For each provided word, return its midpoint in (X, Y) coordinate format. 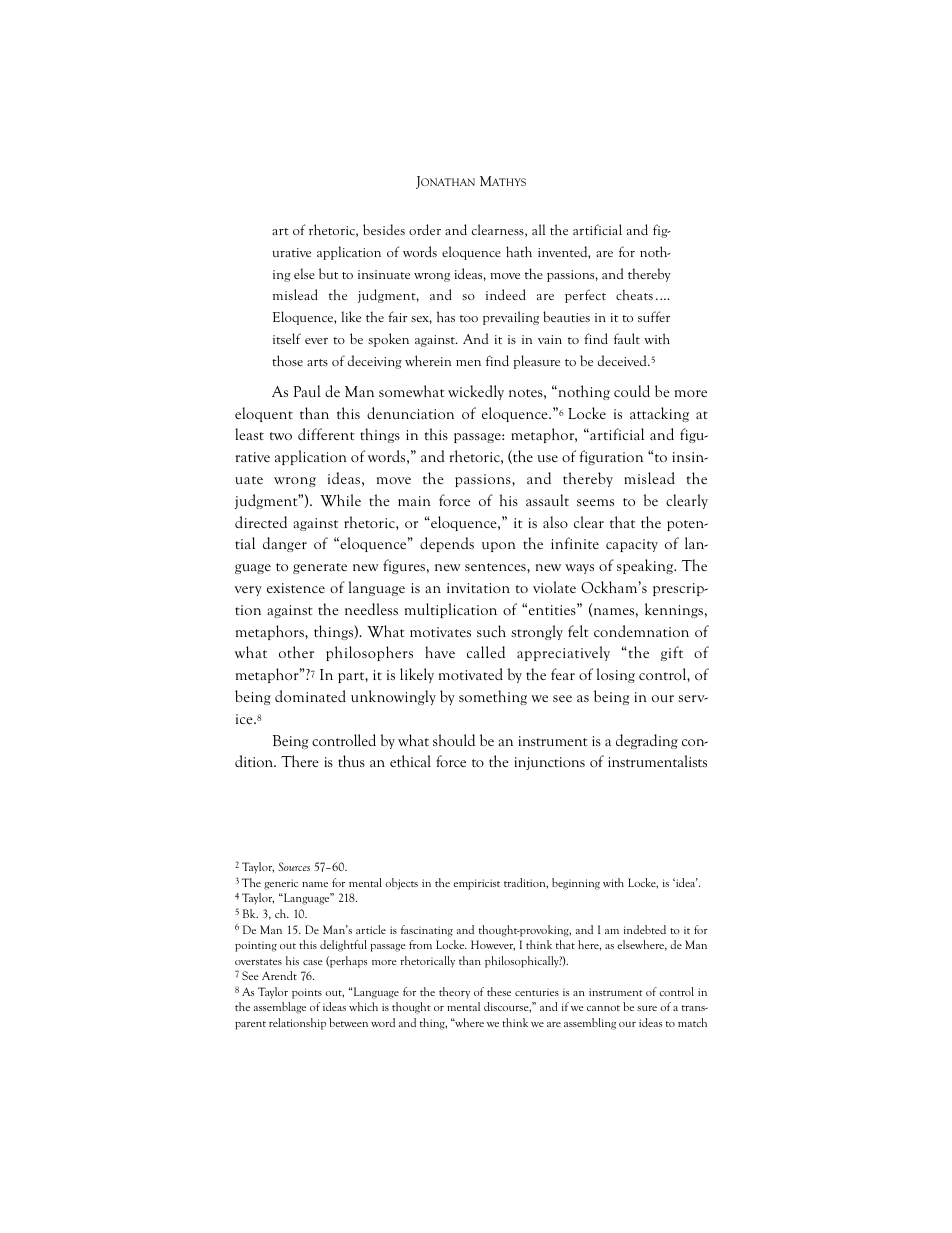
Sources (294, 866)
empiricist (476, 884)
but (328, 273)
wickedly (476, 392)
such (491, 631)
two (281, 436)
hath (519, 251)
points (307, 993)
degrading (647, 741)
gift (672, 653)
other (296, 652)
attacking (659, 414)
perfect (585, 296)
